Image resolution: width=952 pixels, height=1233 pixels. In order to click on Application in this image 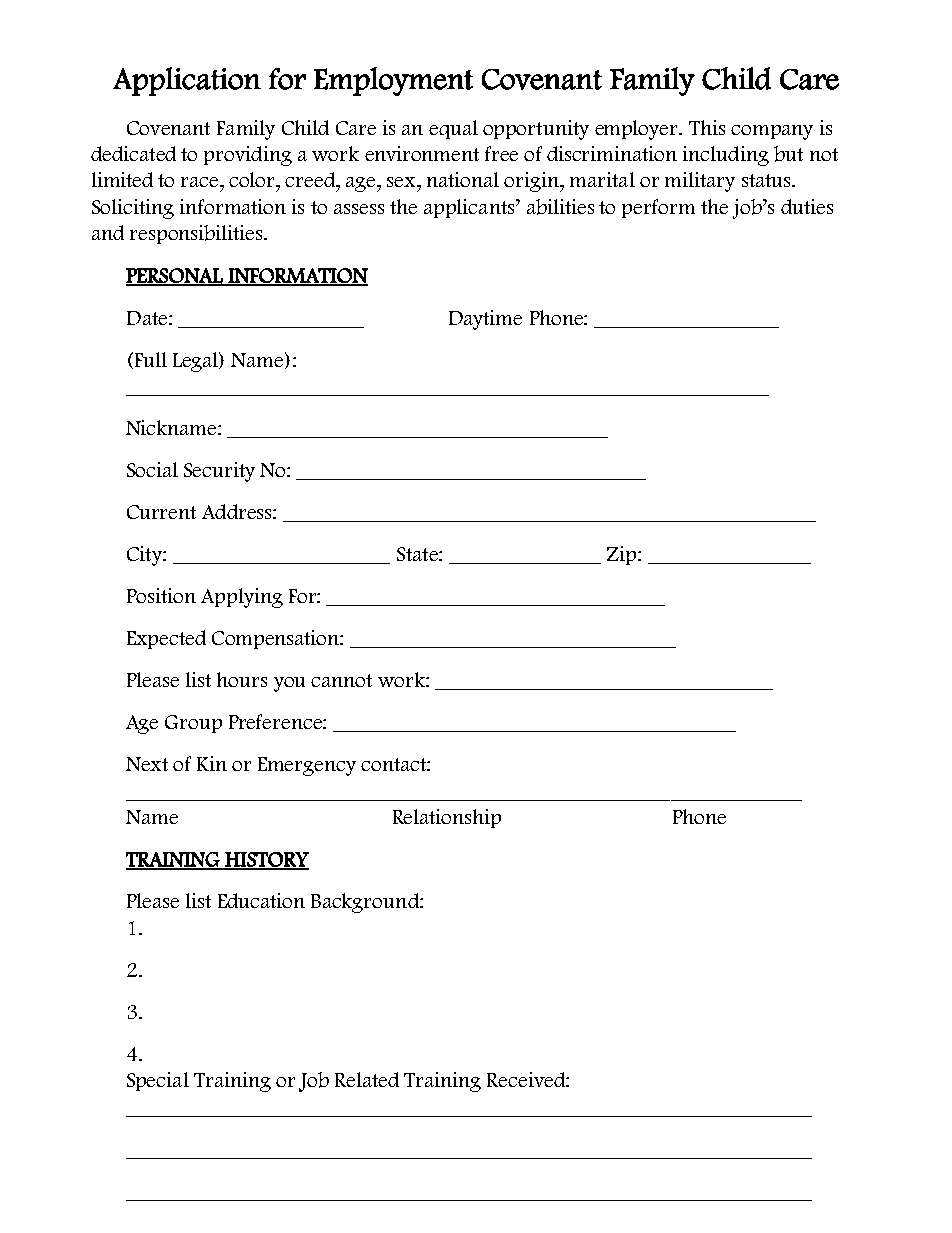, I will do `click(187, 81)`.
